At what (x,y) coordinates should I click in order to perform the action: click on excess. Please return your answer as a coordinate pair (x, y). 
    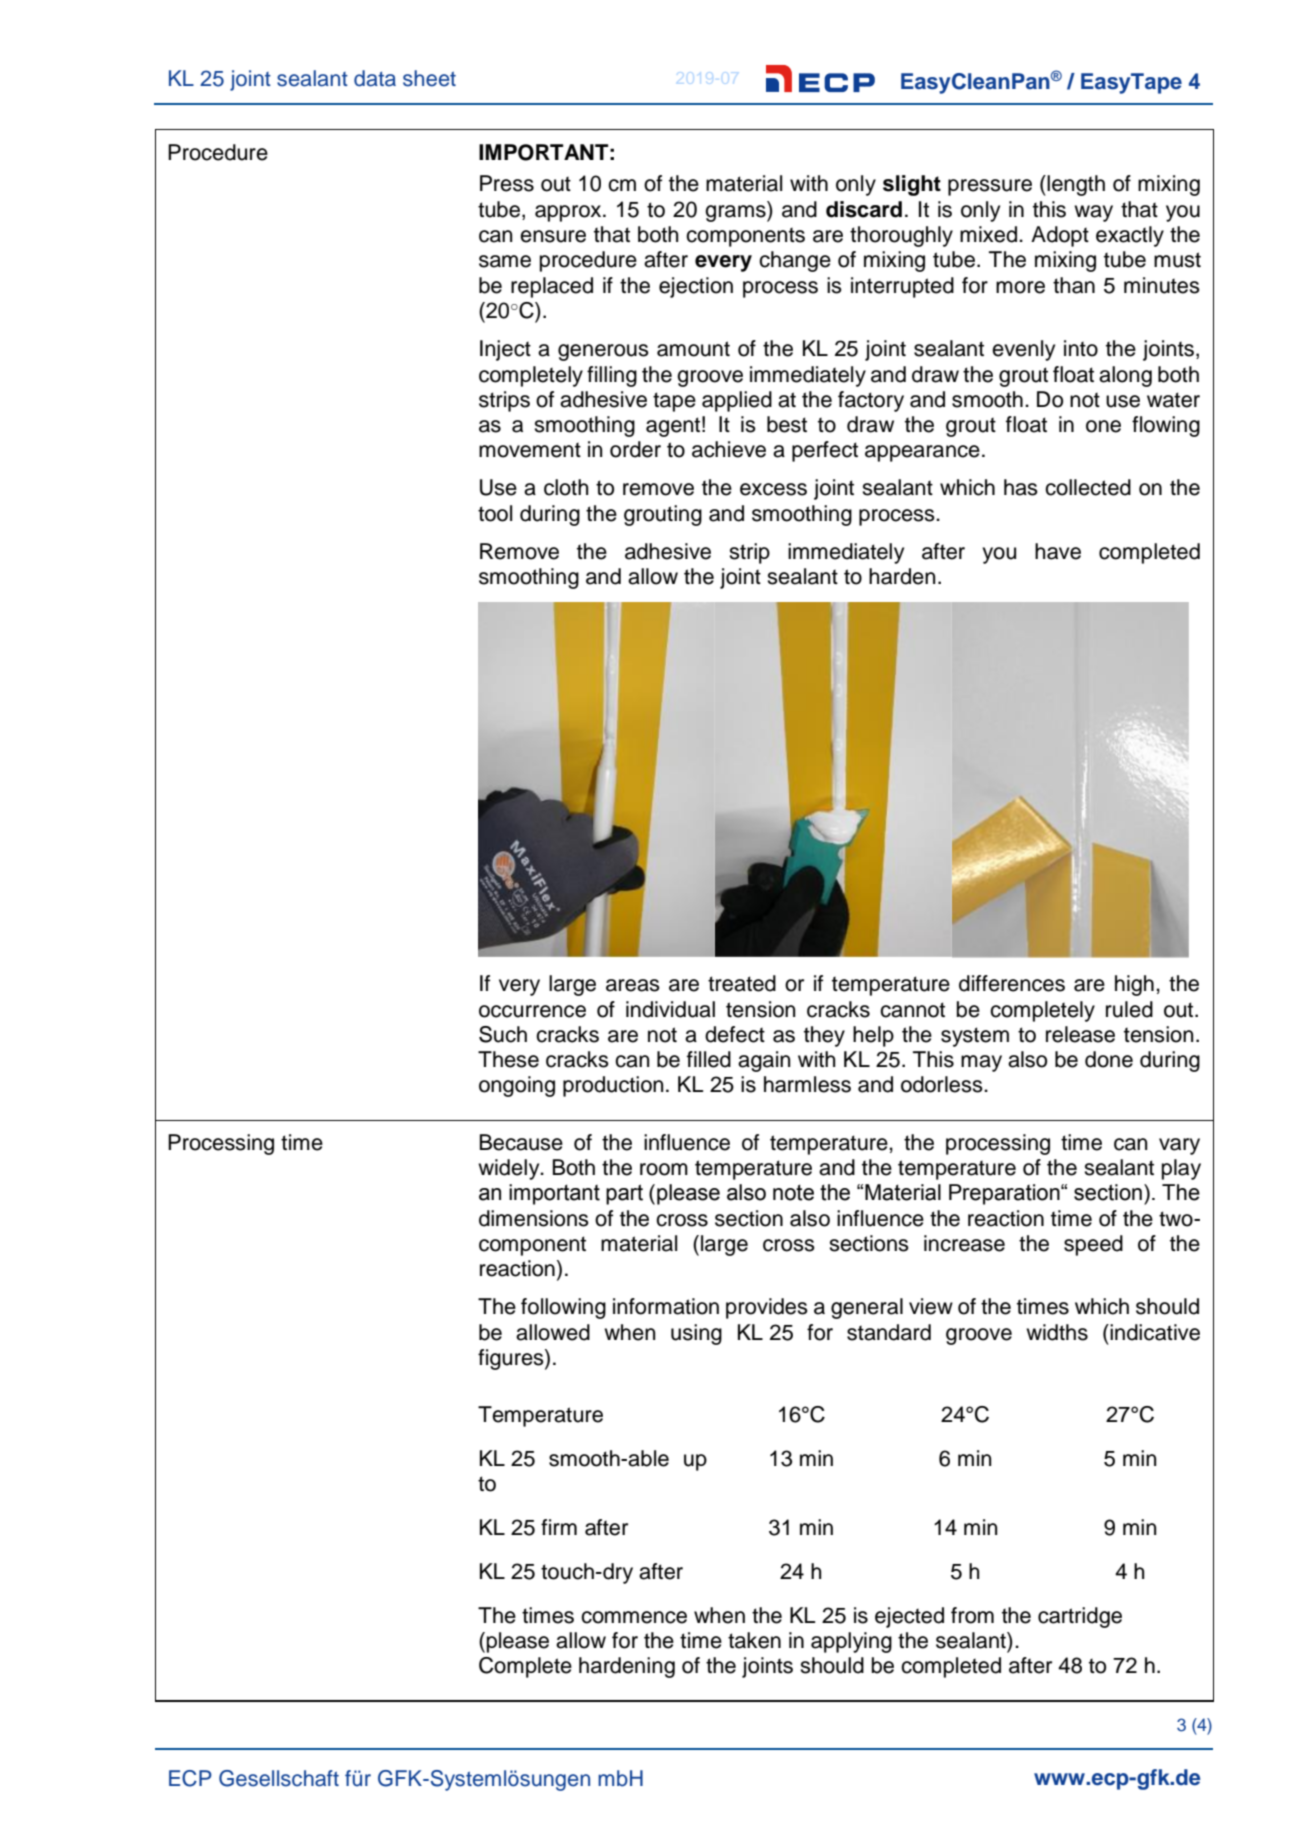
    Looking at the image, I should click on (773, 489).
